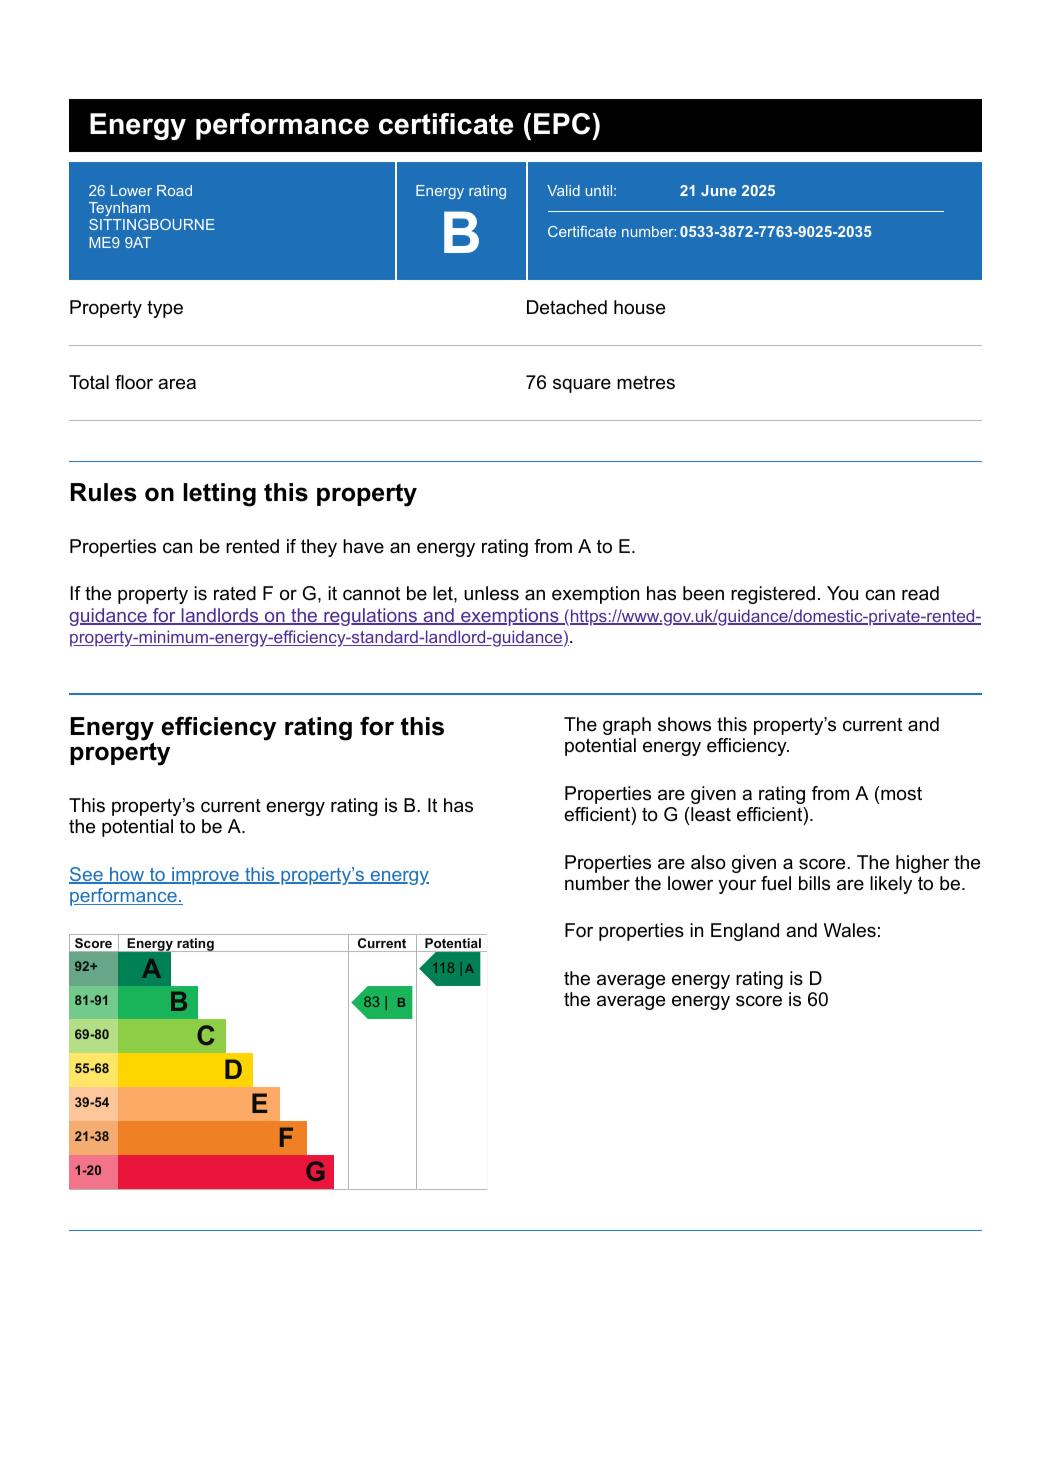  What do you see at coordinates (773, 595) in the screenshot?
I see `registered` at bounding box center [773, 595].
